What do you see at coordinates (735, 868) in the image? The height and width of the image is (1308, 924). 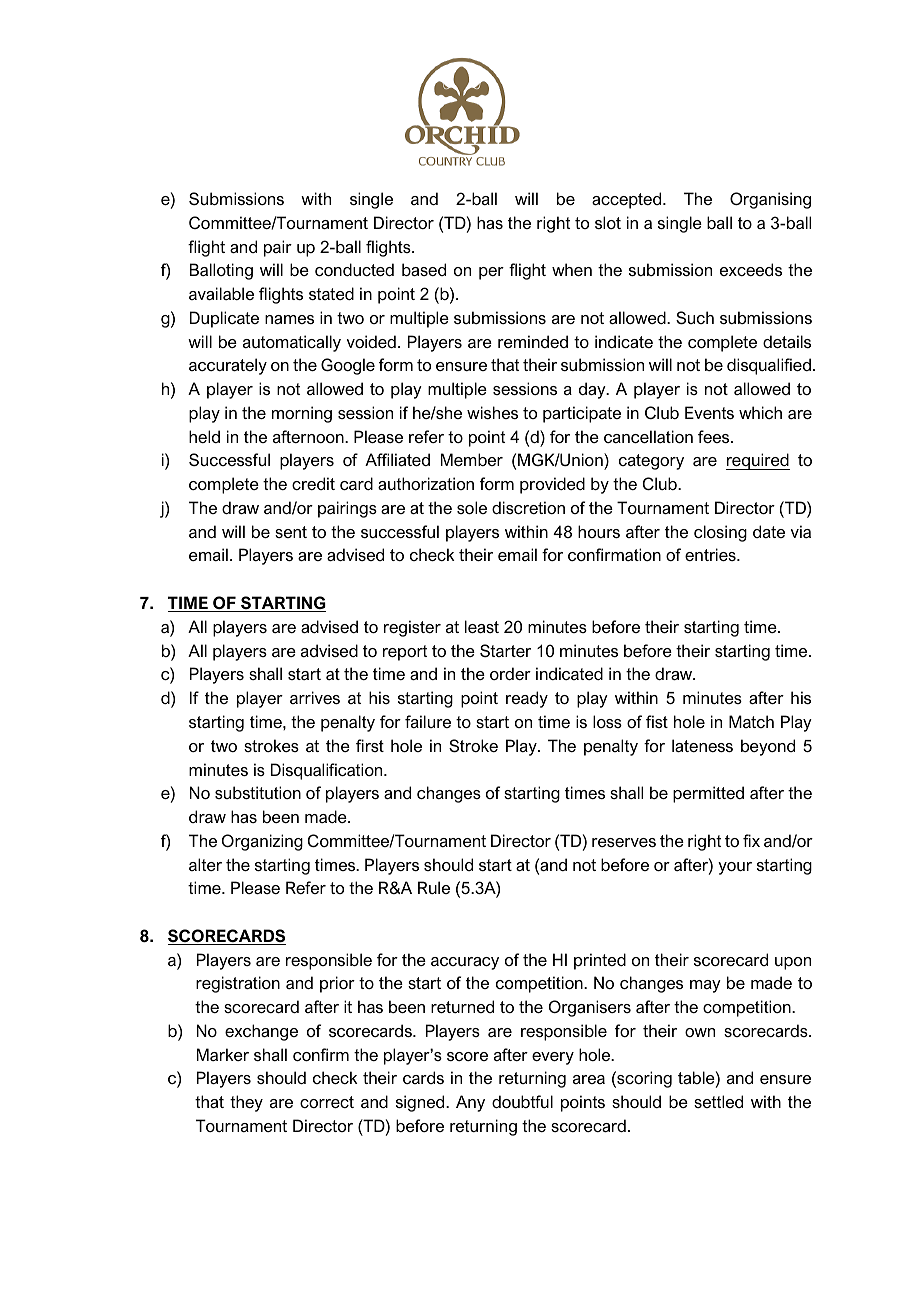 I see `your` at bounding box center [735, 868].
